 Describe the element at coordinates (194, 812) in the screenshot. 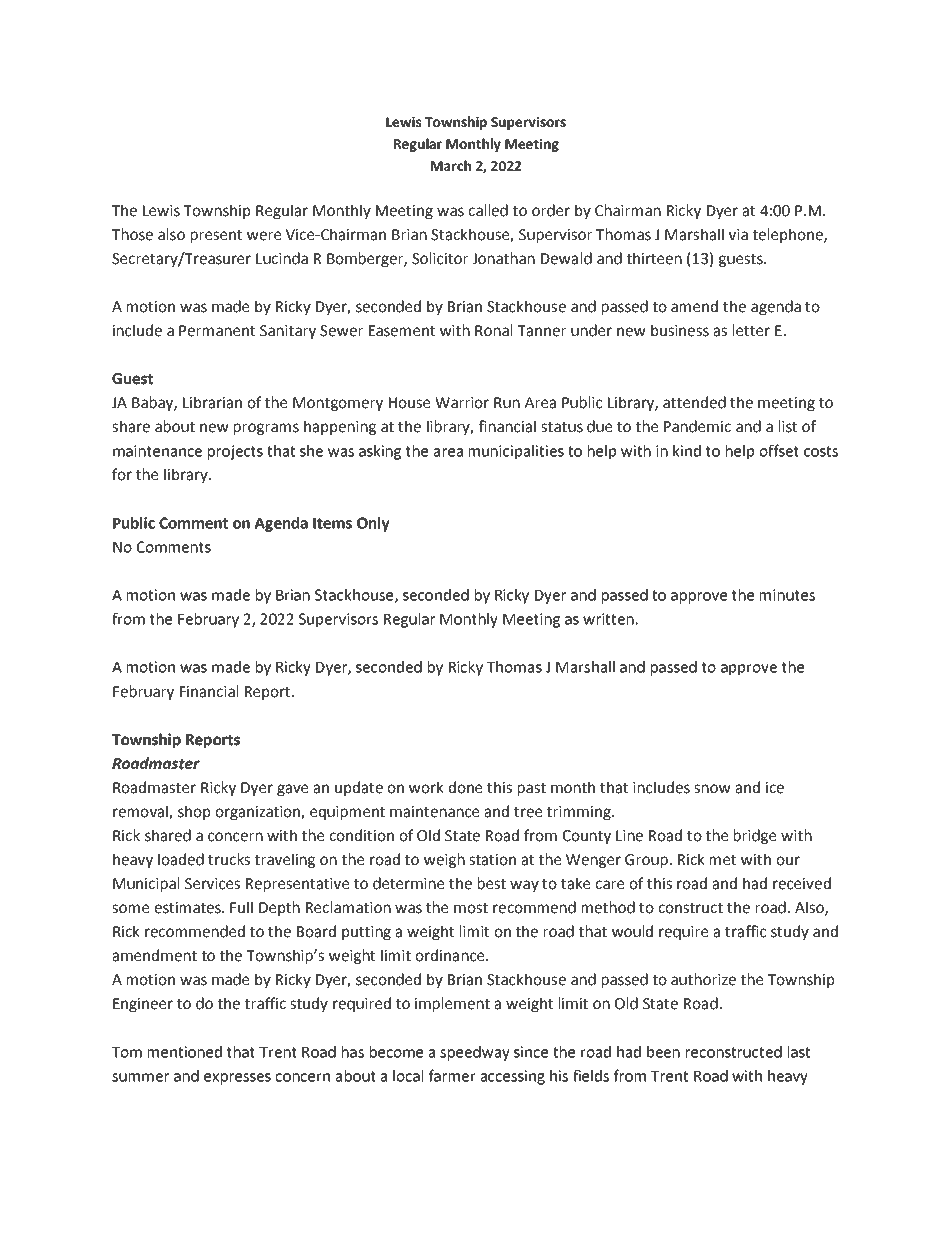

I see `shop` at that location.
